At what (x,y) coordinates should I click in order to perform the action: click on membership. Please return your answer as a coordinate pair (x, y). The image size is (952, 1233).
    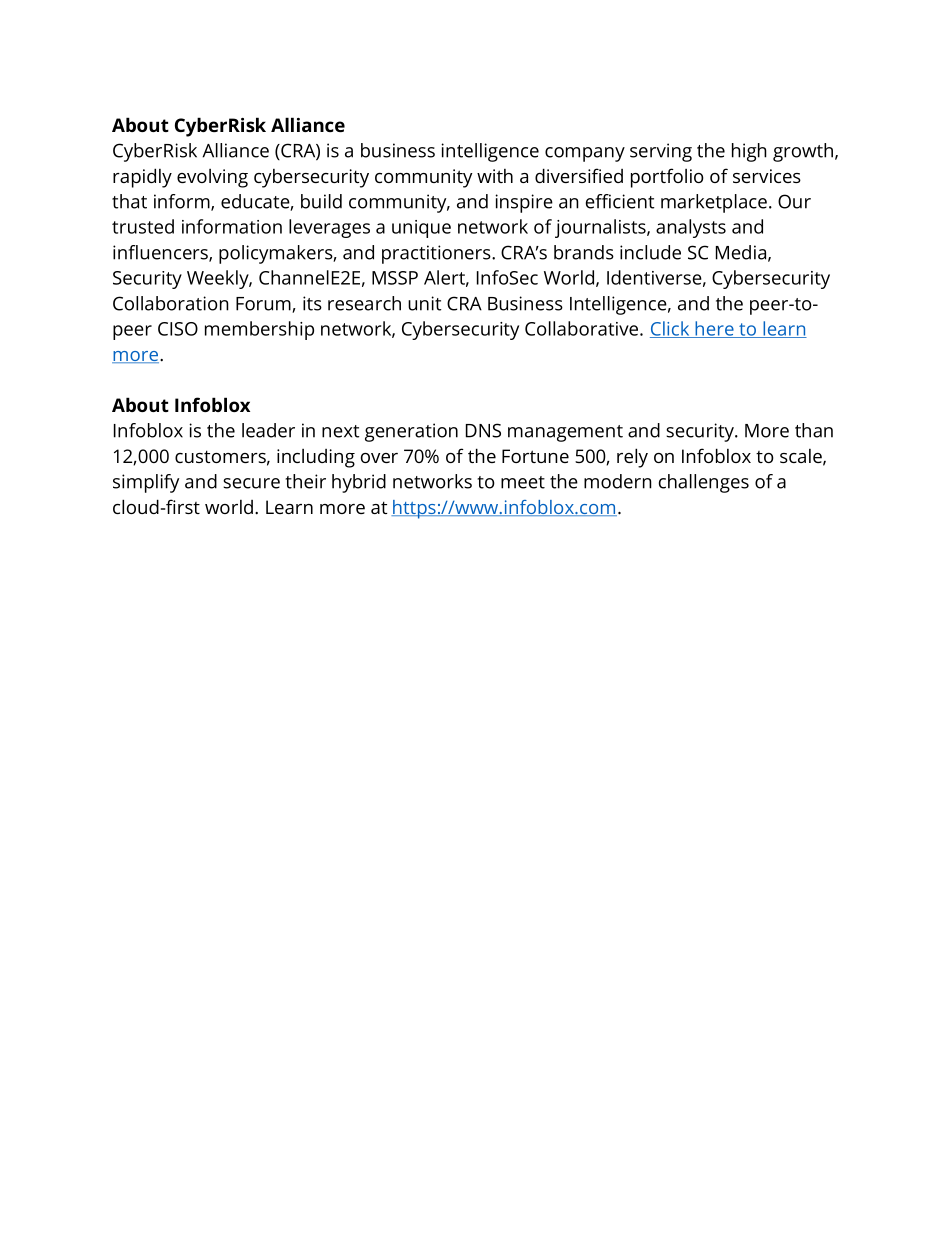
    Looking at the image, I should click on (259, 330).
